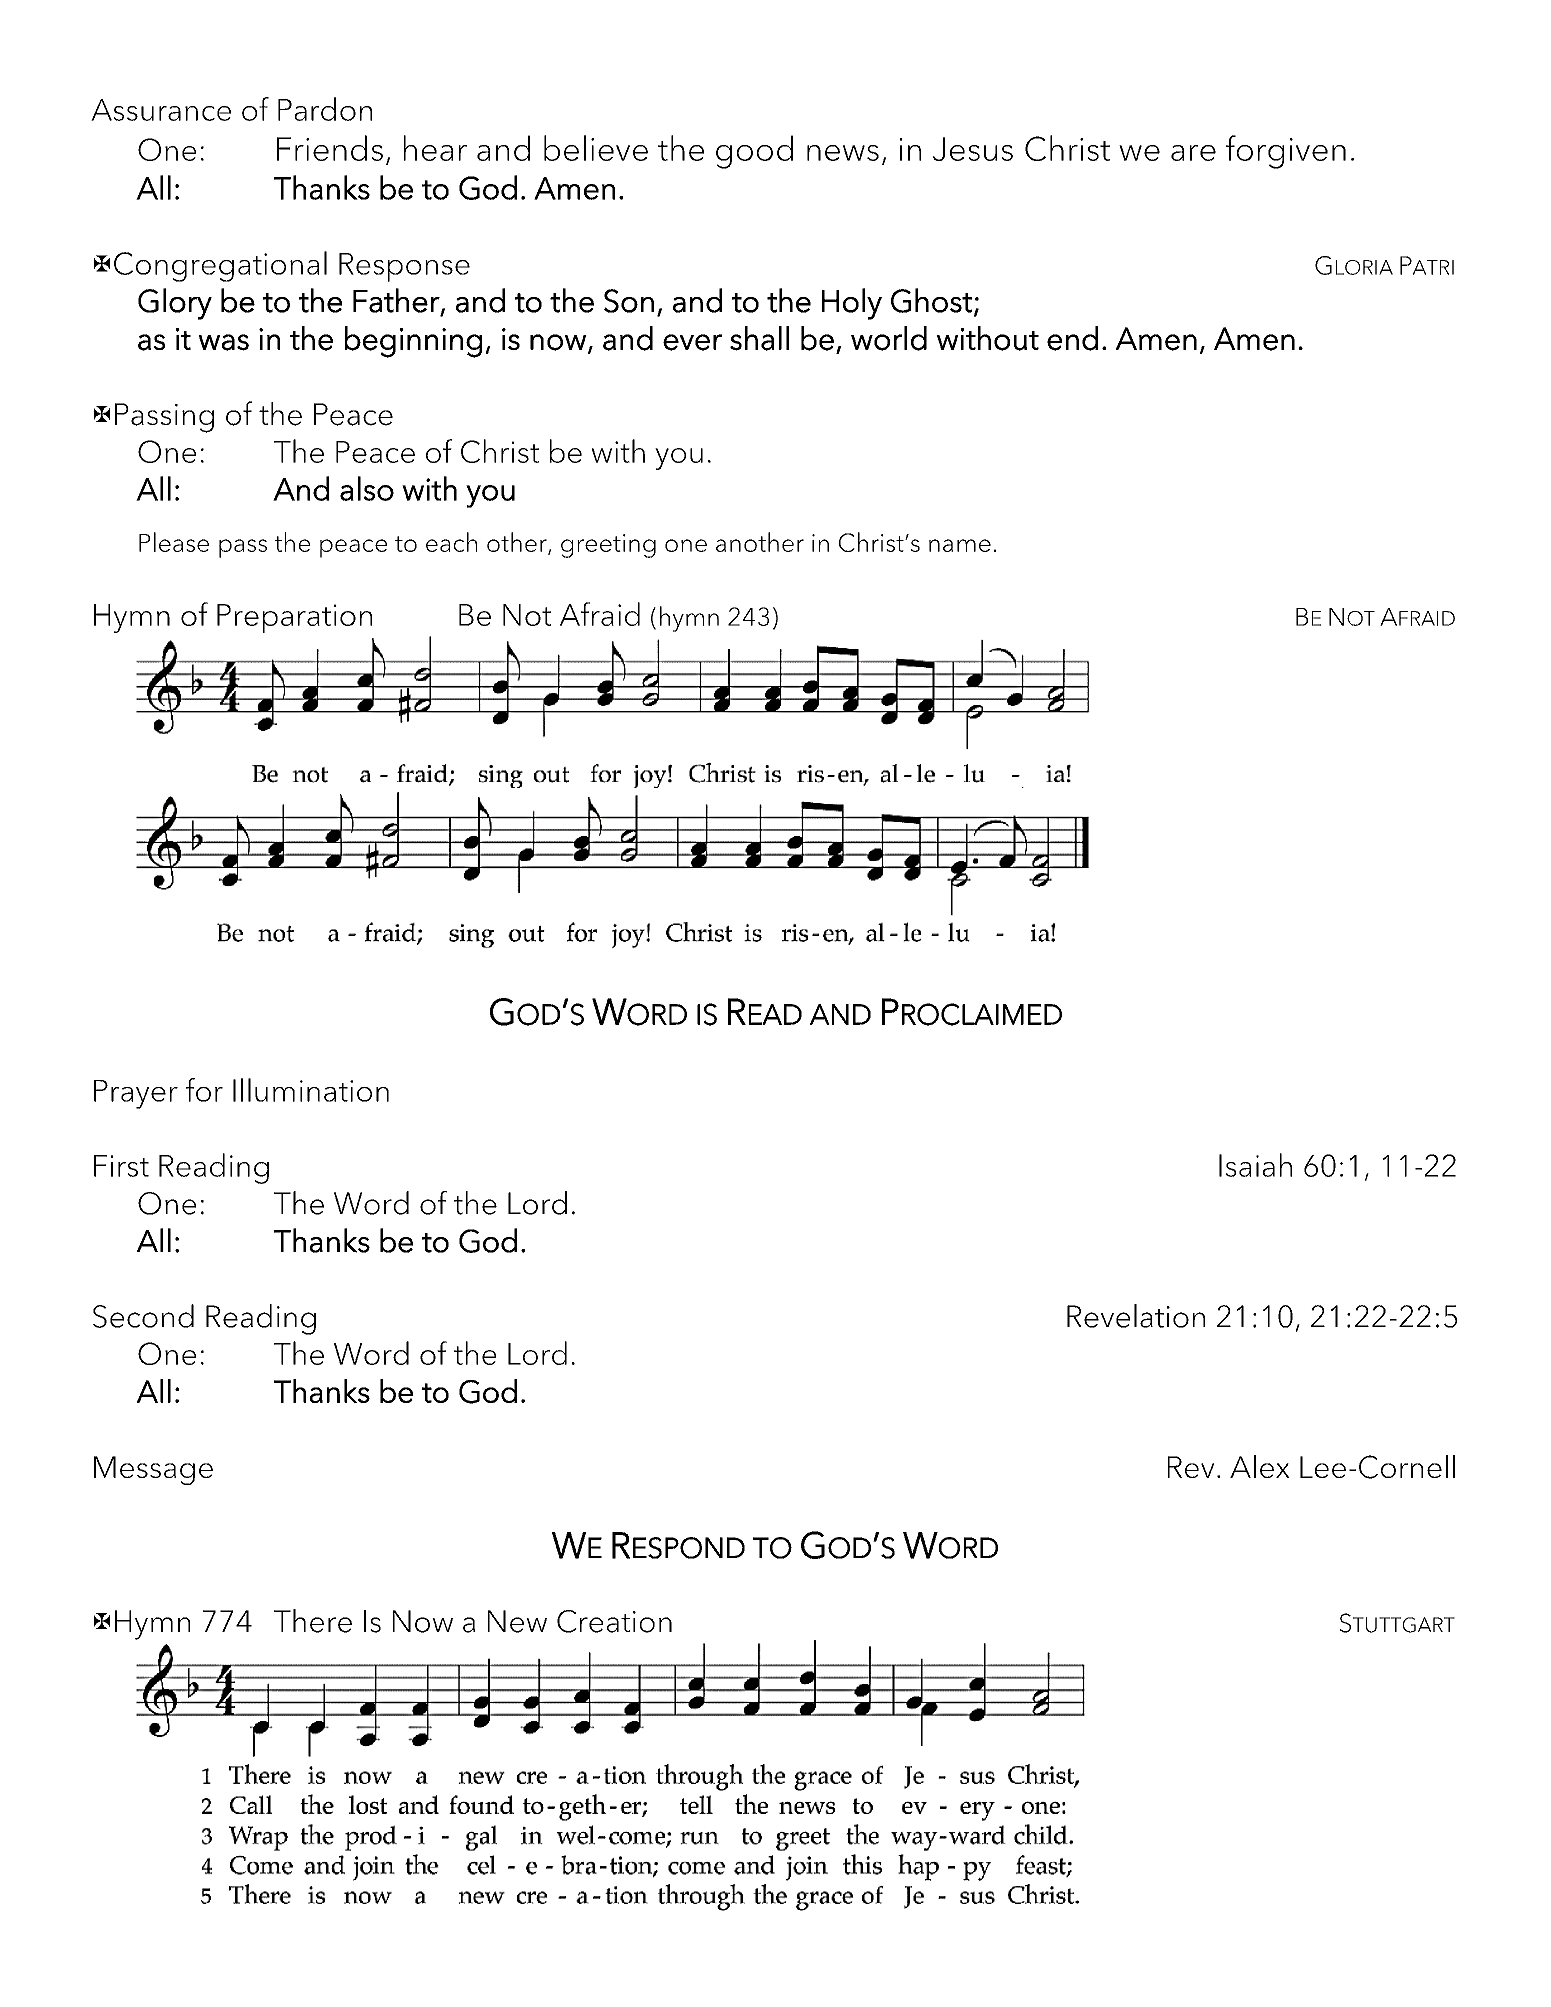 This page has width=1551, height=2007. What do you see at coordinates (174, 542) in the page?
I see `Please` at bounding box center [174, 542].
